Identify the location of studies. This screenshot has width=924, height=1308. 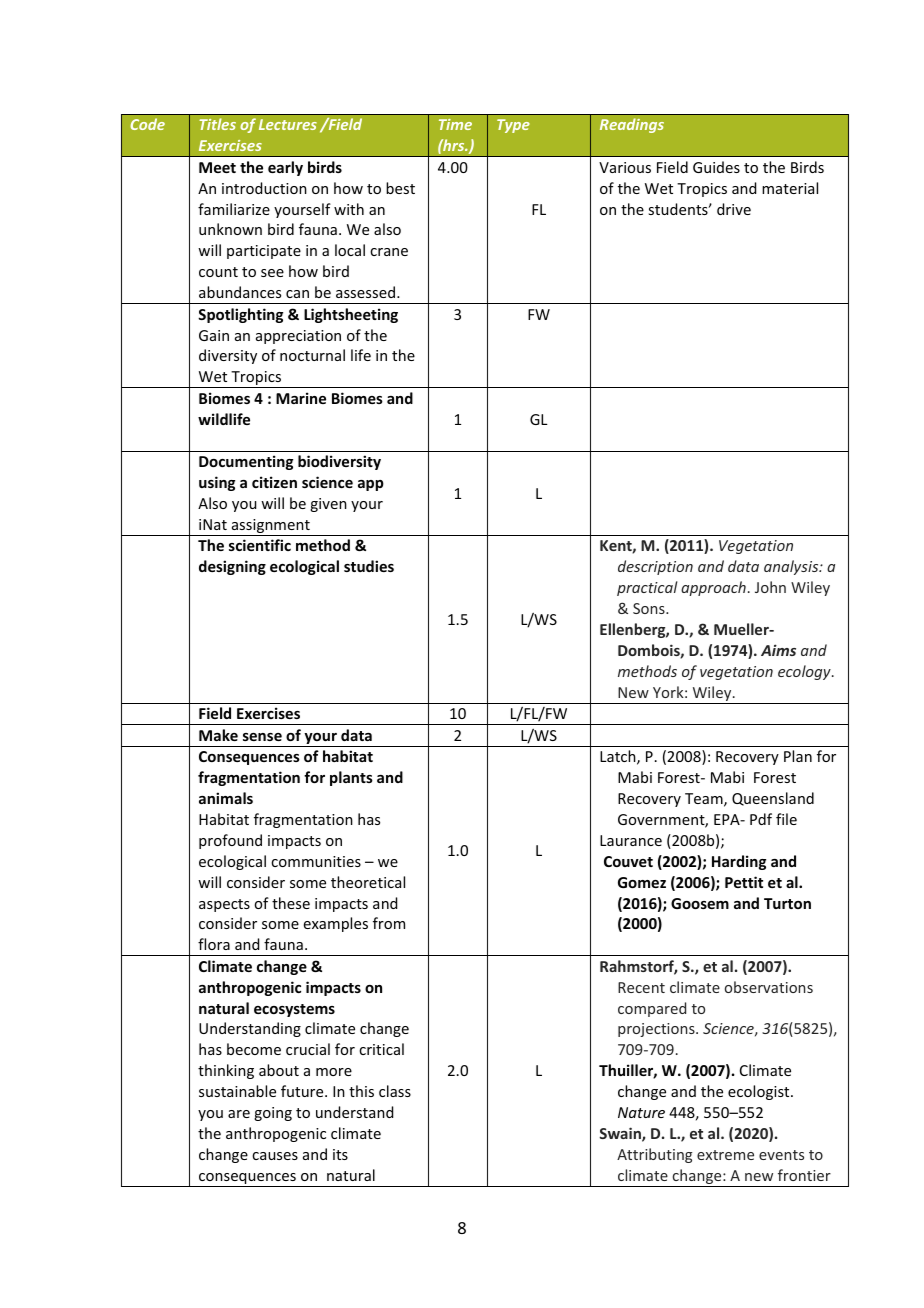
(369, 566).
